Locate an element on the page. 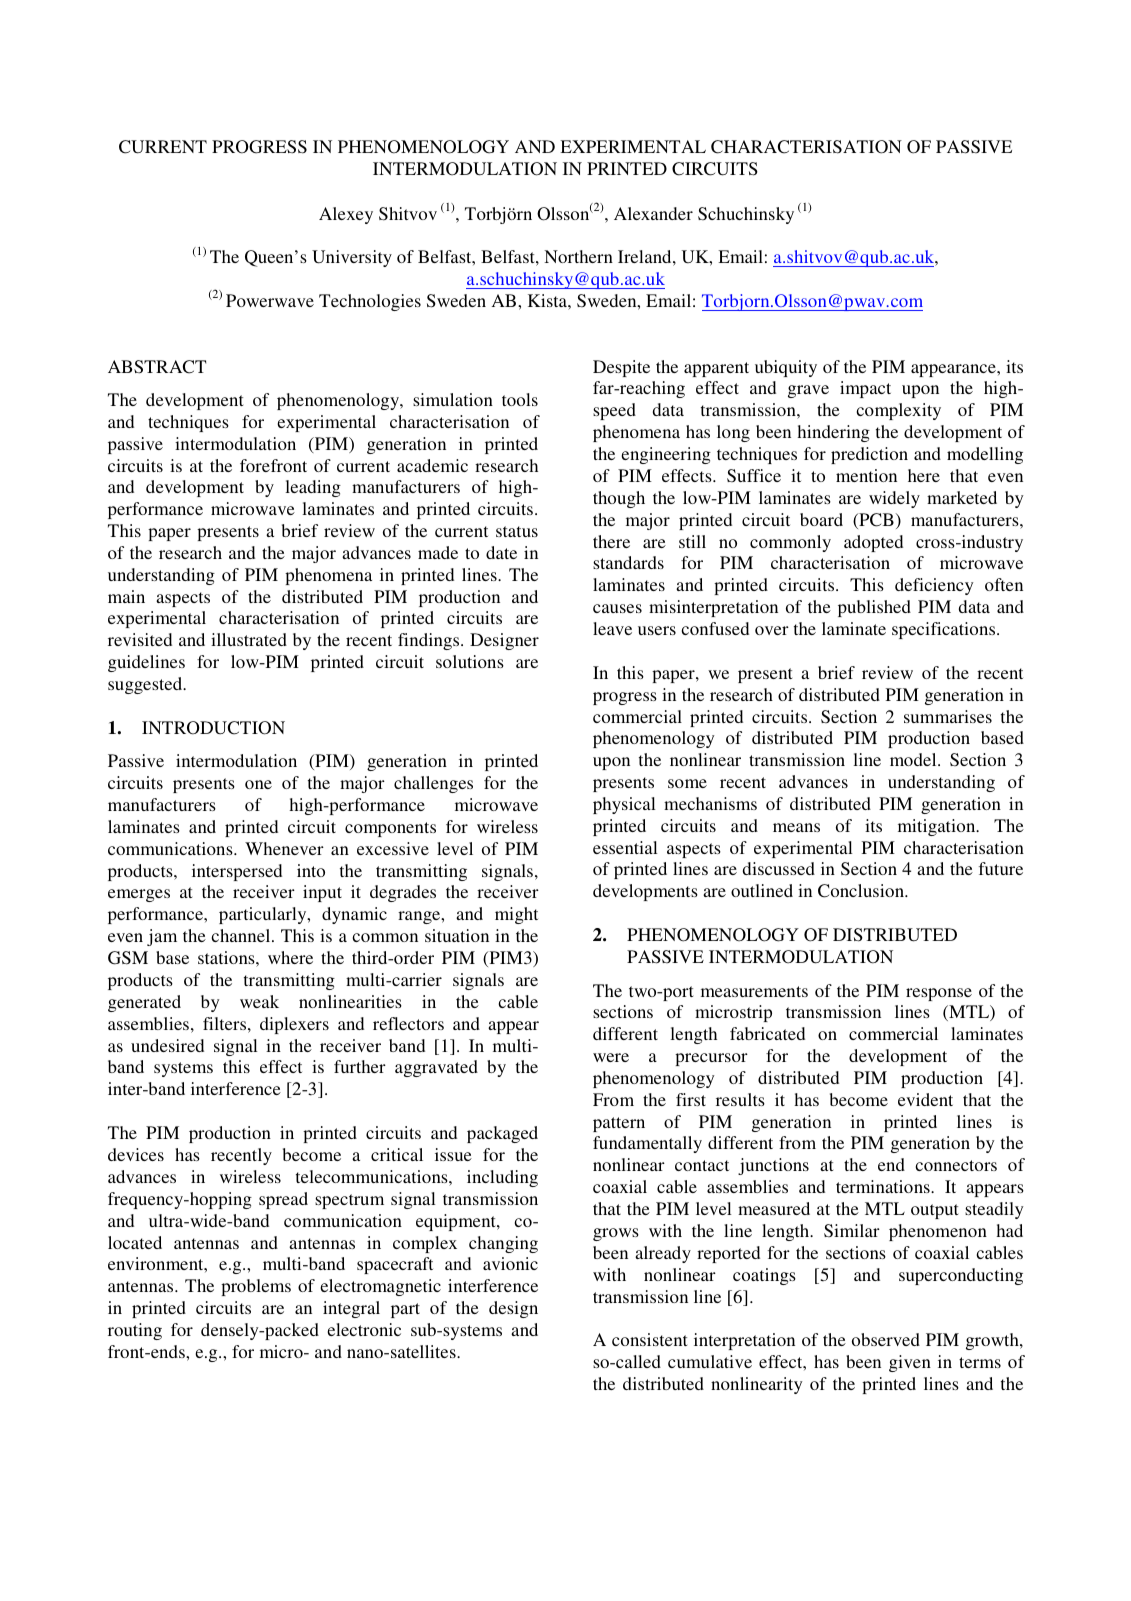 The image size is (1131, 1601). ubiquity is located at coordinates (786, 368).
